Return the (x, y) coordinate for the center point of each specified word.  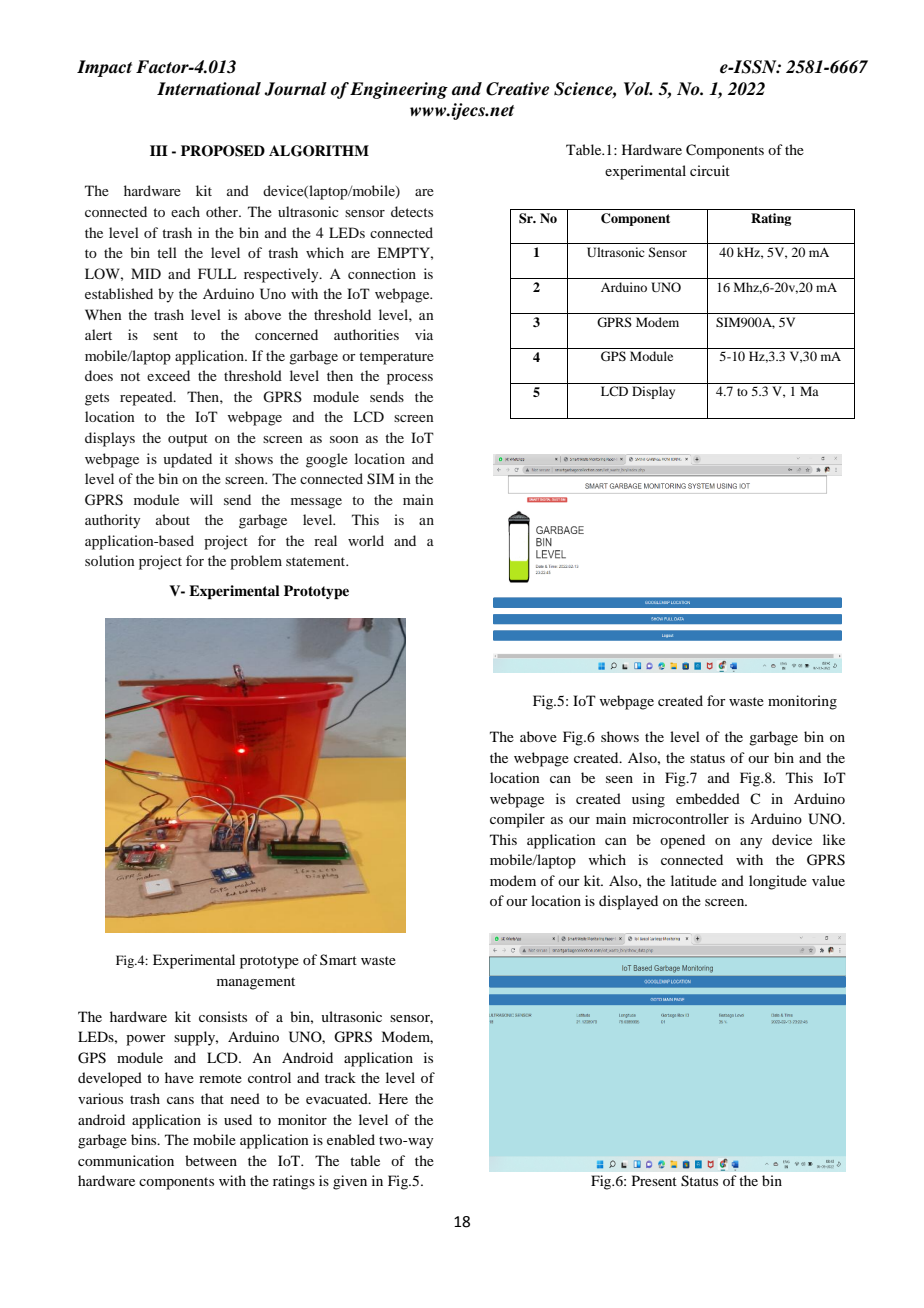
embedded (708, 798)
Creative (517, 89)
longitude (778, 882)
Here (393, 1098)
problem (256, 562)
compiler (517, 820)
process (410, 379)
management (256, 983)
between (211, 1160)
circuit (710, 170)
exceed (168, 375)
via (424, 334)
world (366, 540)
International (209, 89)
